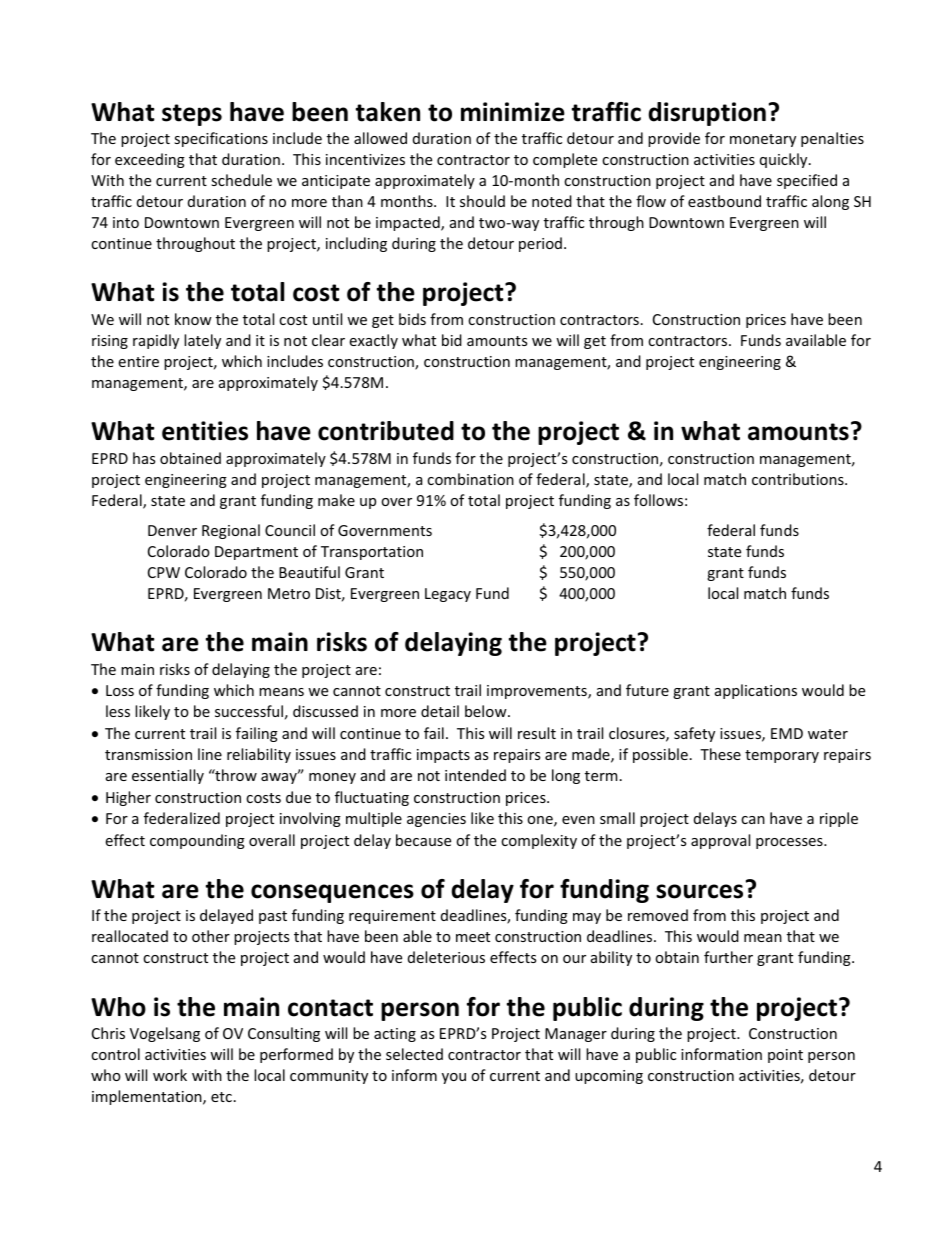 The image size is (952, 1233). What do you see at coordinates (763, 140) in the image?
I see `monetary` at bounding box center [763, 140].
